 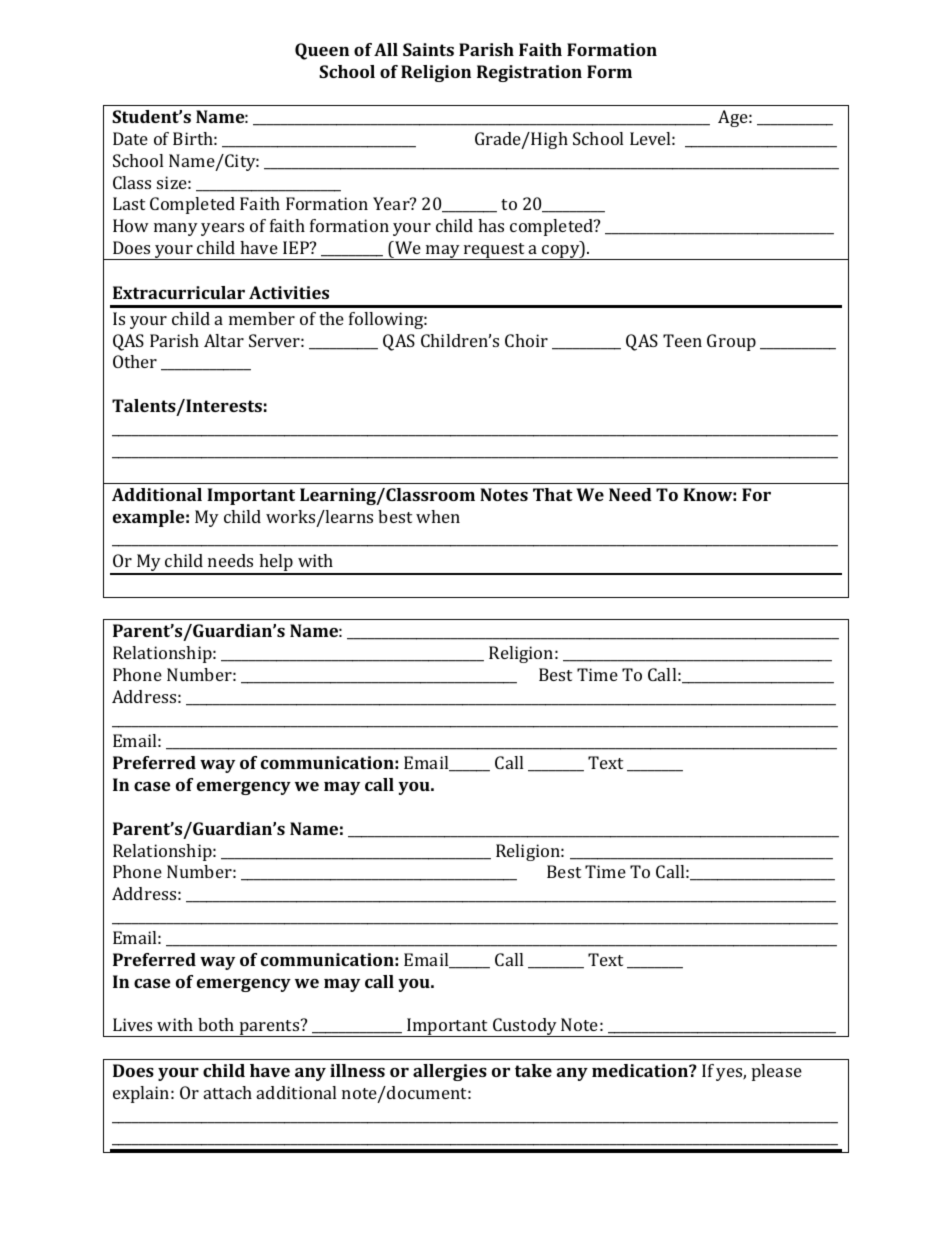 What do you see at coordinates (526, 340) in the page?
I see `Choir` at bounding box center [526, 340].
